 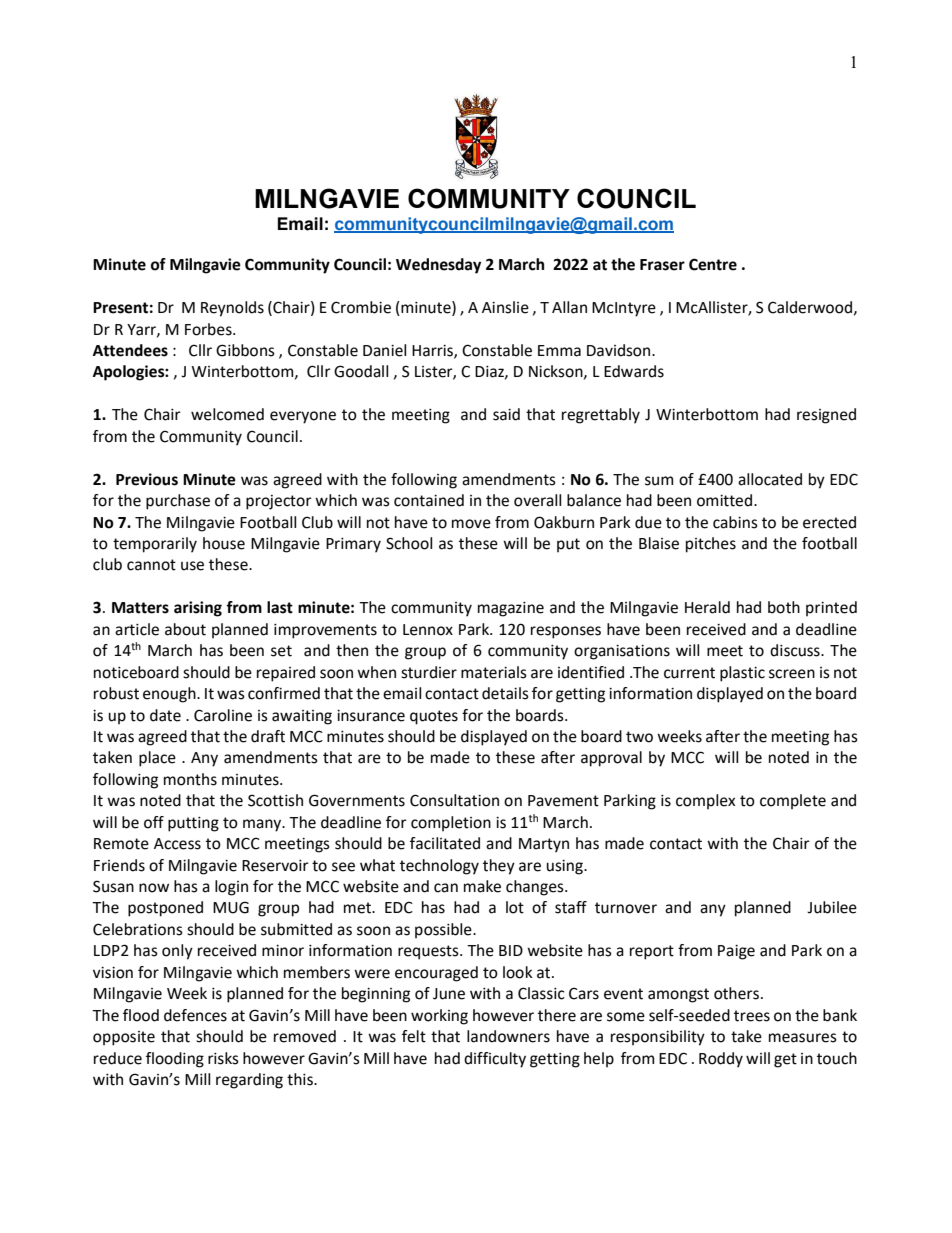 What do you see at coordinates (429, 500) in the screenshot?
I see `contained` at bounding box center [429, 500].
